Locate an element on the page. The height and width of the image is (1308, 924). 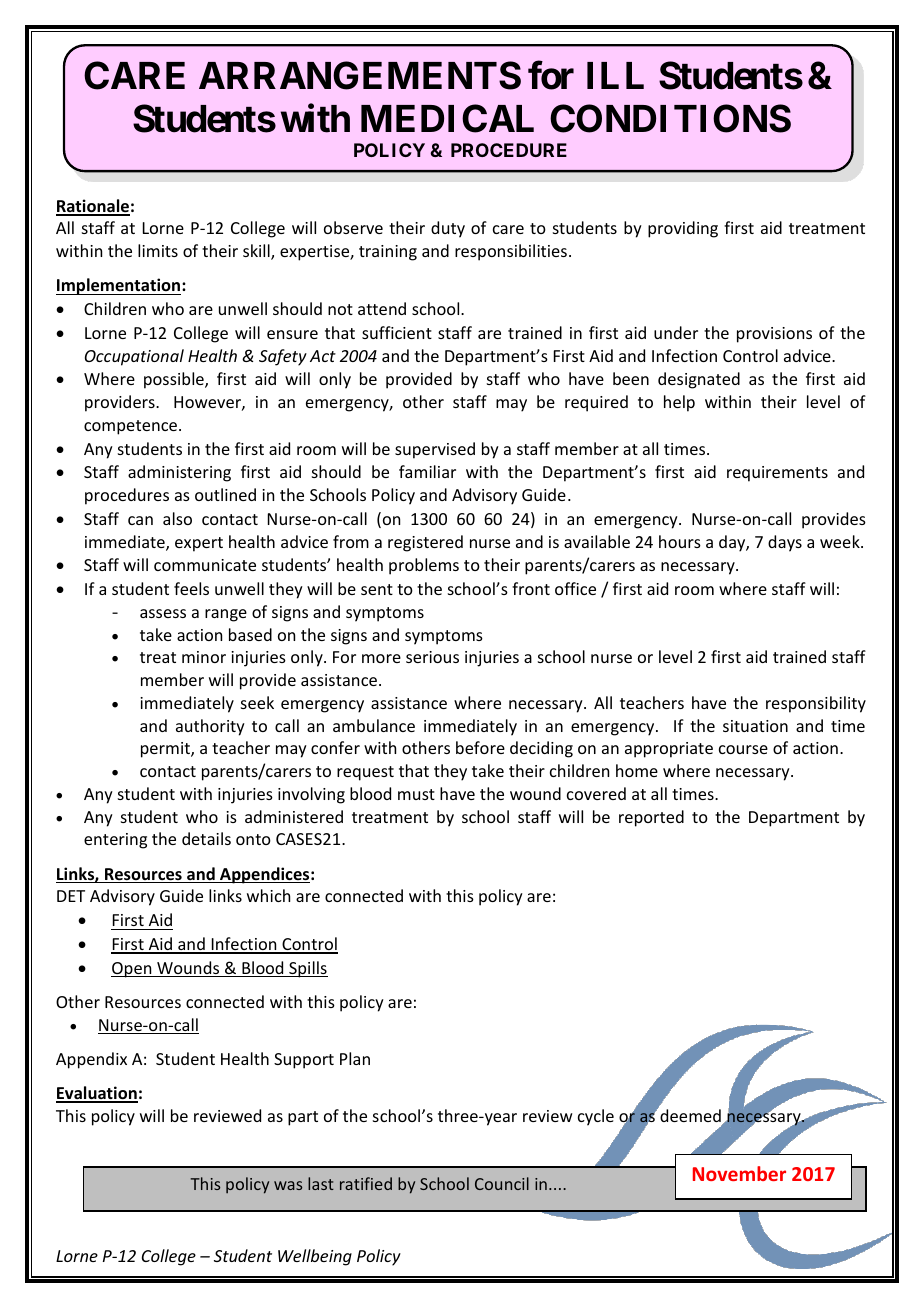
was is located at coordinates (288, 1185).
